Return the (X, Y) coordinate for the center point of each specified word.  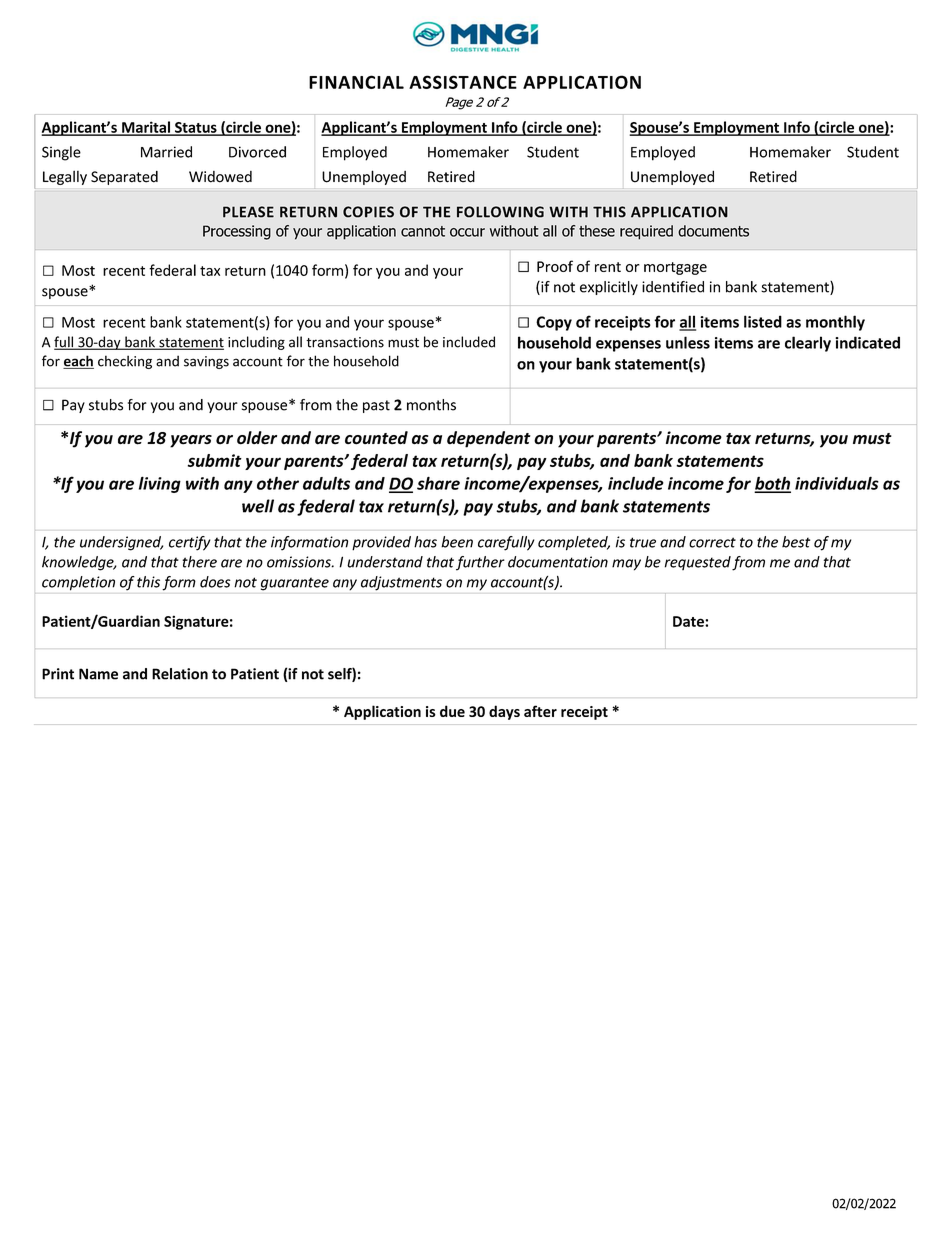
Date (689, 621)
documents (713, 231)
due (452, 711)
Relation (180, 674)
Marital (146, 128)
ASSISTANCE (463, 82)
